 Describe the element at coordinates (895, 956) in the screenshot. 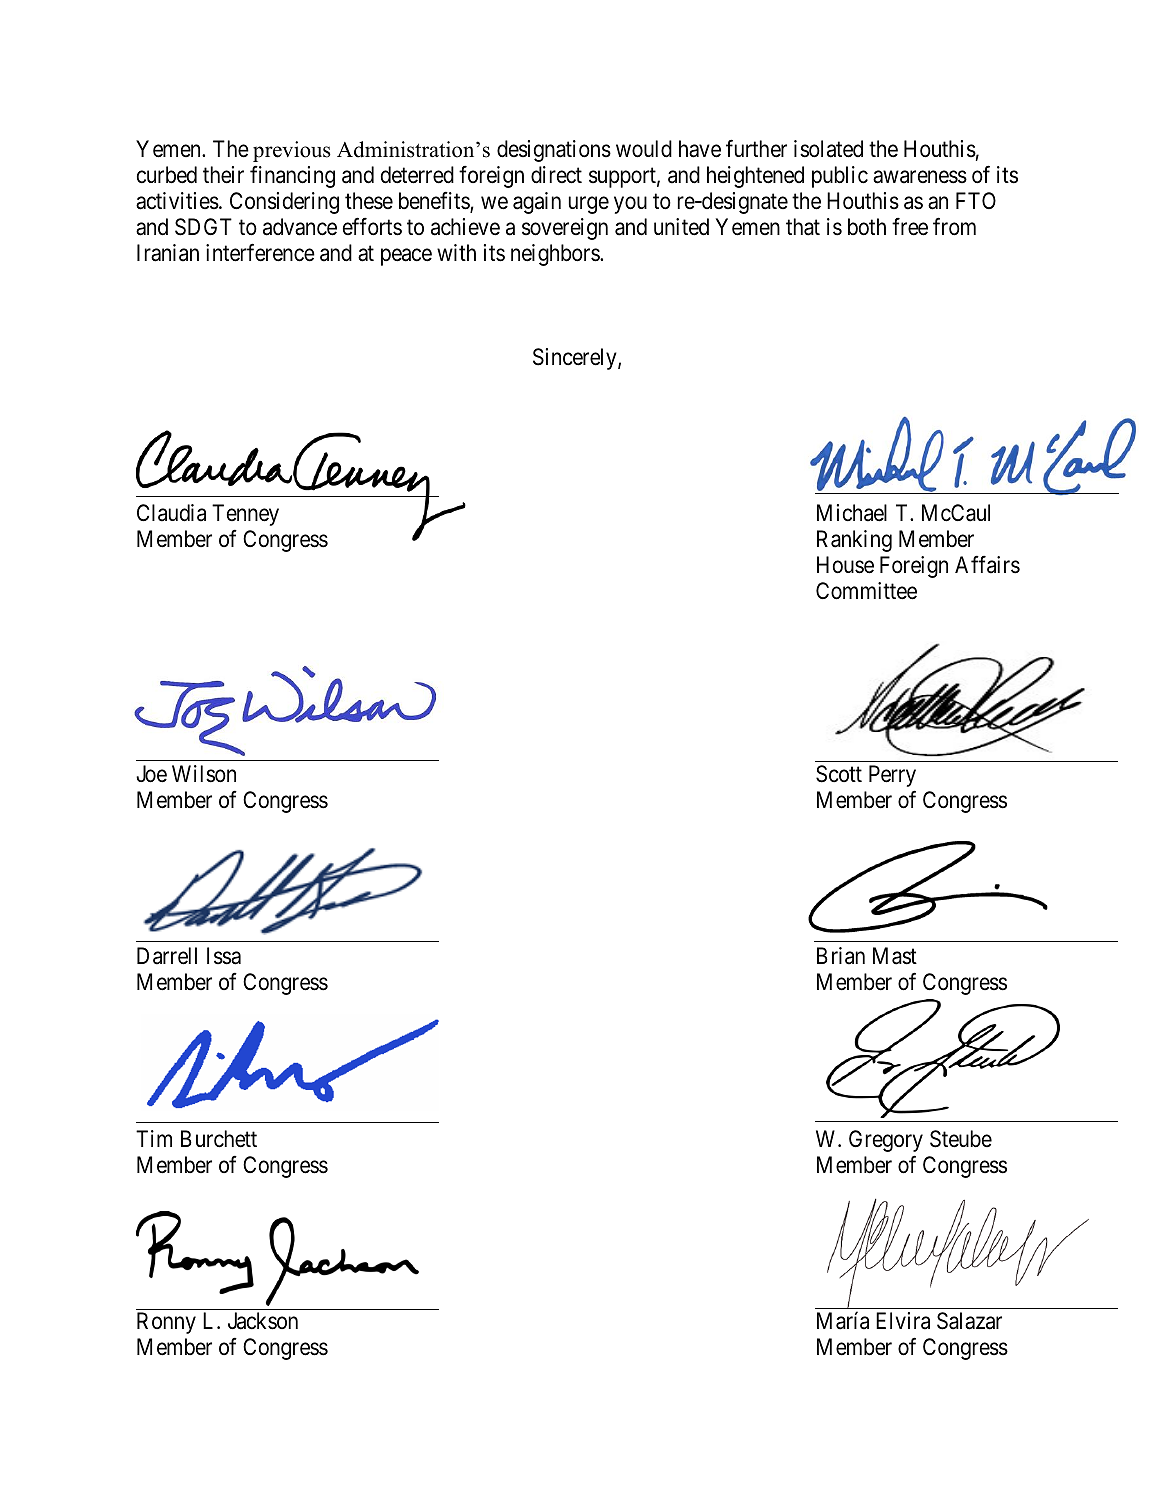

I see `Mast` at that location.
